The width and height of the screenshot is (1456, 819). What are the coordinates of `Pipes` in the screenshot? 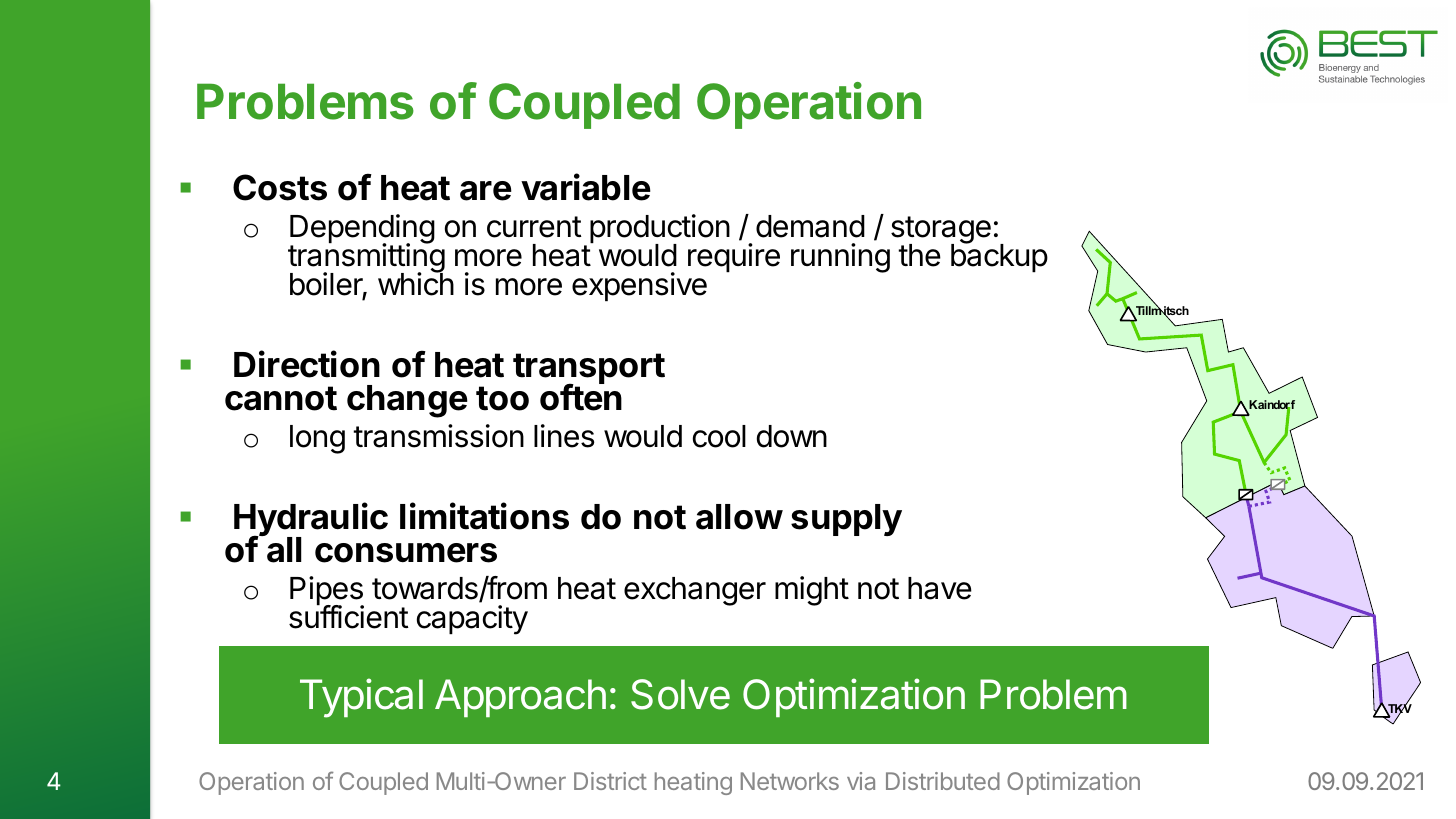 It's located at (327, 592).
